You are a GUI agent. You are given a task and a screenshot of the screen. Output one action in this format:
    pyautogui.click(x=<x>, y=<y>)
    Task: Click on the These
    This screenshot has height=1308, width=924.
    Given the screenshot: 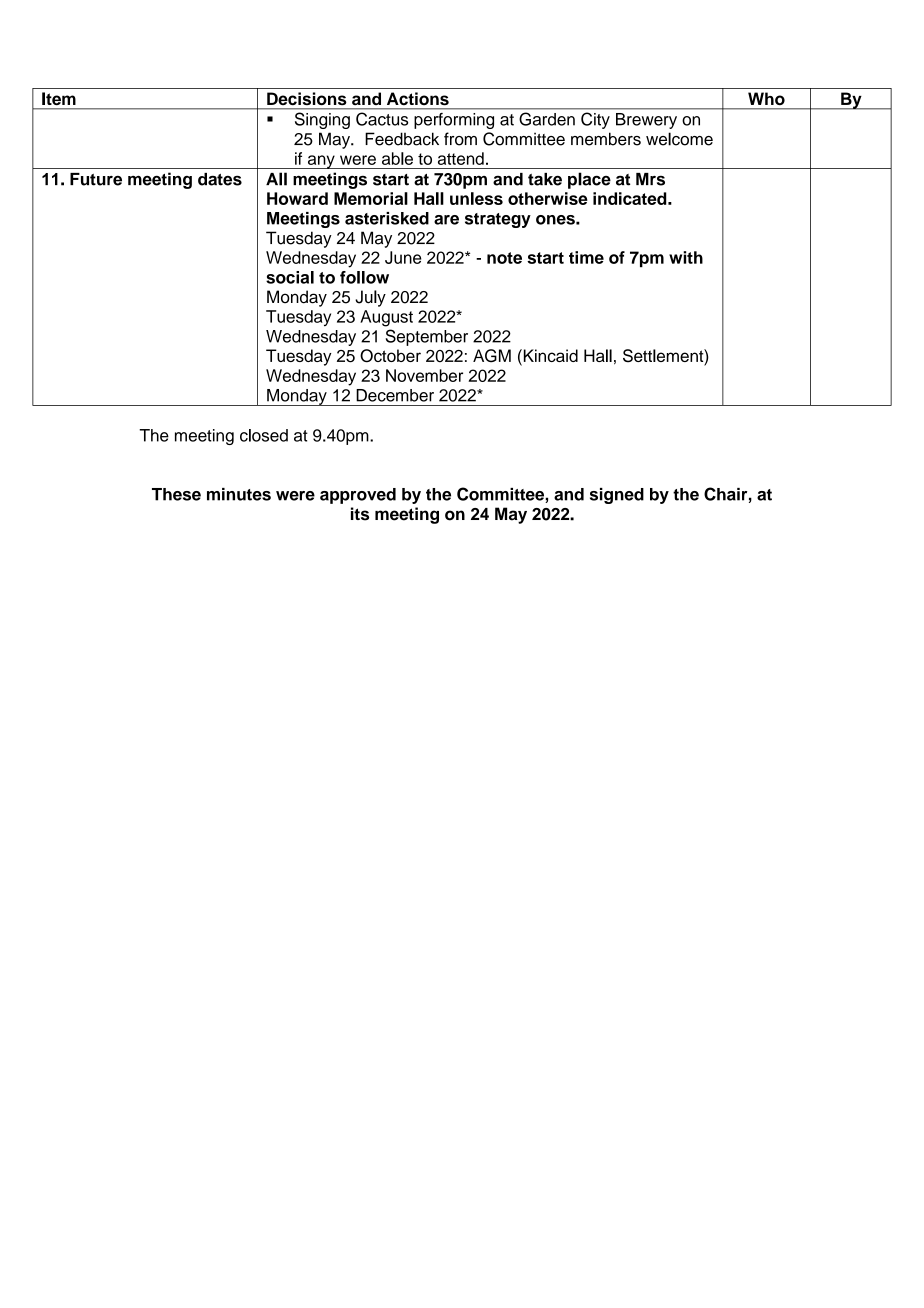 What is the action you would take?
    pyautogui.click(x=176, y=494)
